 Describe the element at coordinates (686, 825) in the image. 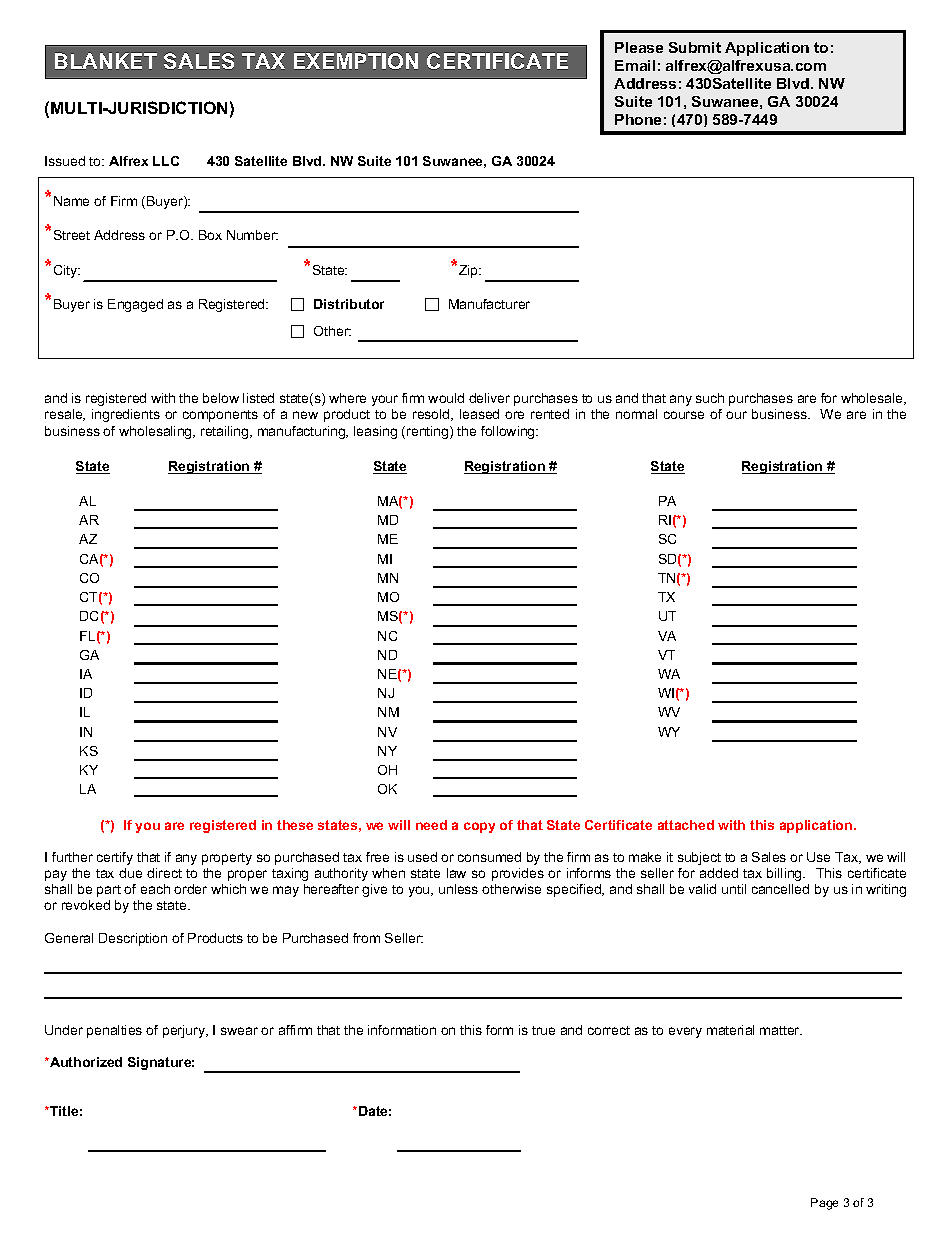

I see `attached` at that location.
